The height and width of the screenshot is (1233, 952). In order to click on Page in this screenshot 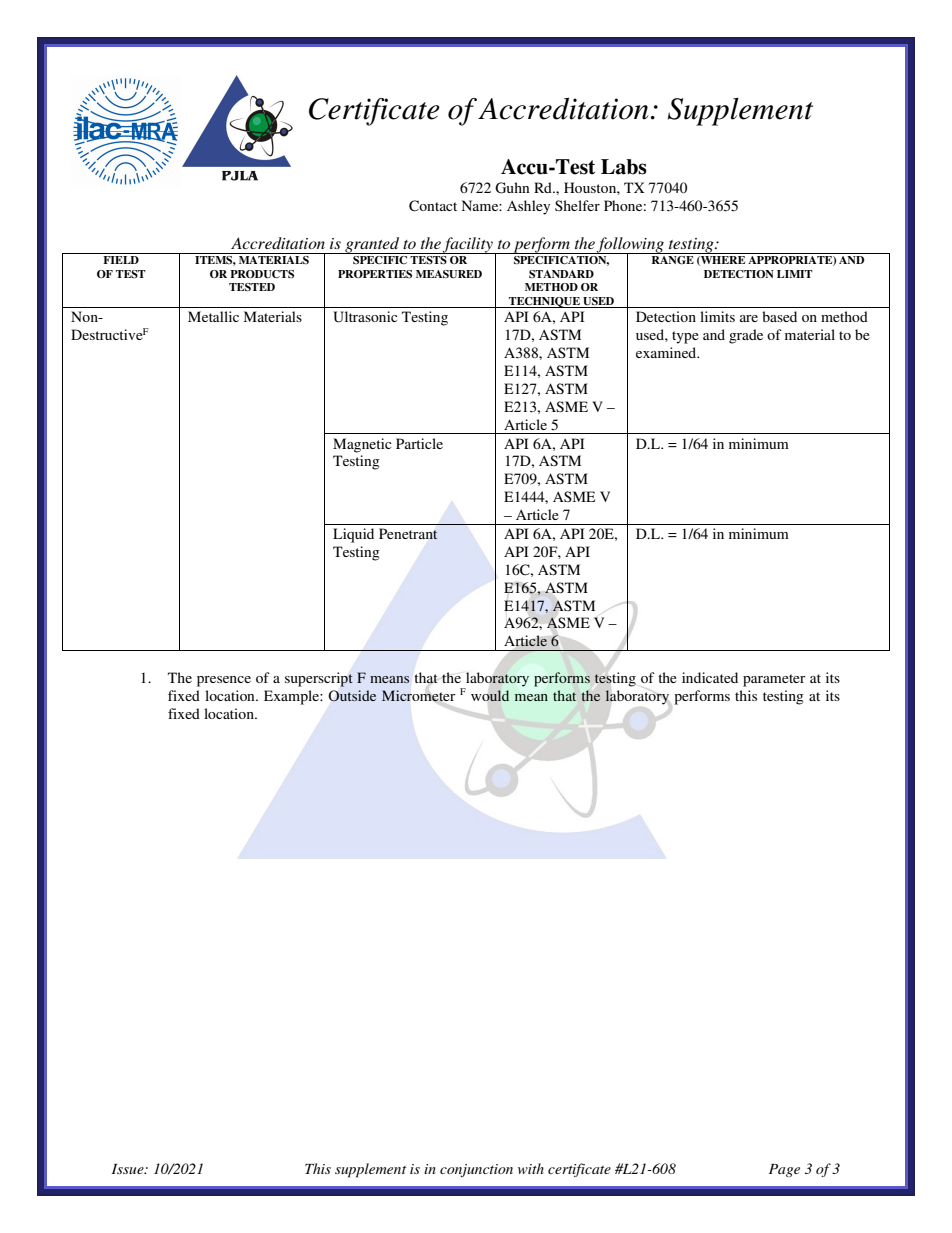, I will do `click(784, 1170)`.
